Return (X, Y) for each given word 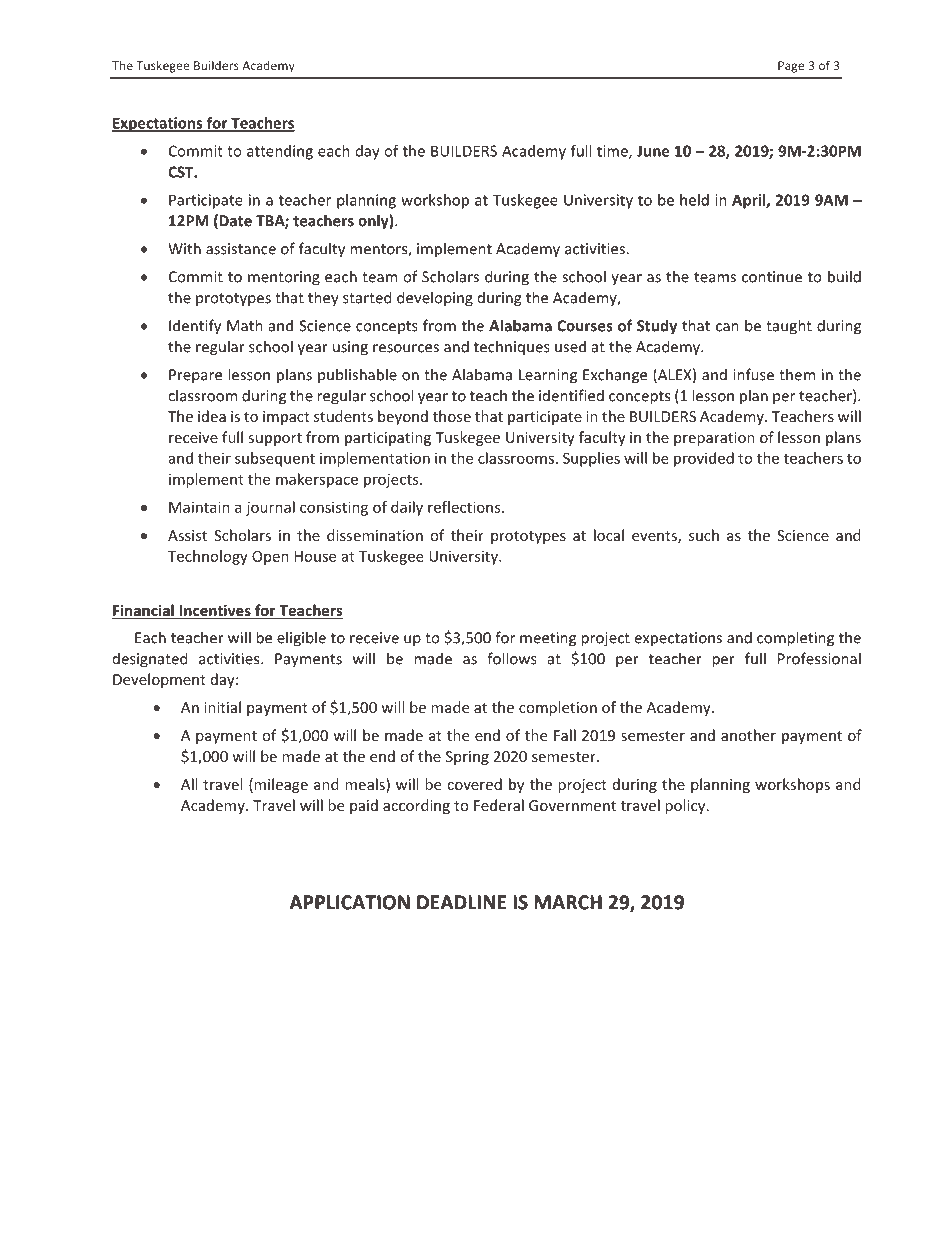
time (613, 152)
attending (280, 152)
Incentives (215, 611)
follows (512, 658)
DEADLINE (462, 902)
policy (686, 806)
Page (791, 67)
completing (795, 639)
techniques (512, 347)
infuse (753, 374)
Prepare (195, 376)
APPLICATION (349, 903)
